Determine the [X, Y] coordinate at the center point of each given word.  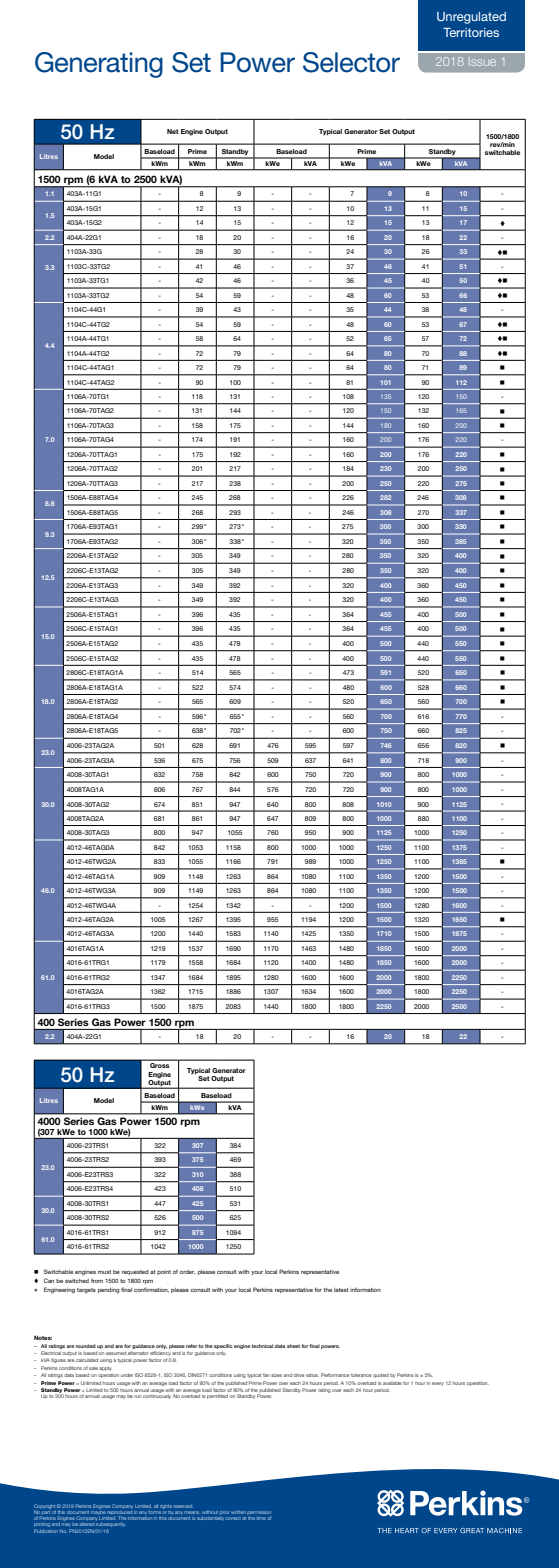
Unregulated [471, 18]
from [97, 1280]
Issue [483, 62]
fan [266, 1375]
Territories [471, 32]
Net [173, 131]
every [438, 1384]
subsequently [111, 1524]
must [104, 1272]
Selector [351, 62]
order [187, 1272]
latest [341, 1290]
